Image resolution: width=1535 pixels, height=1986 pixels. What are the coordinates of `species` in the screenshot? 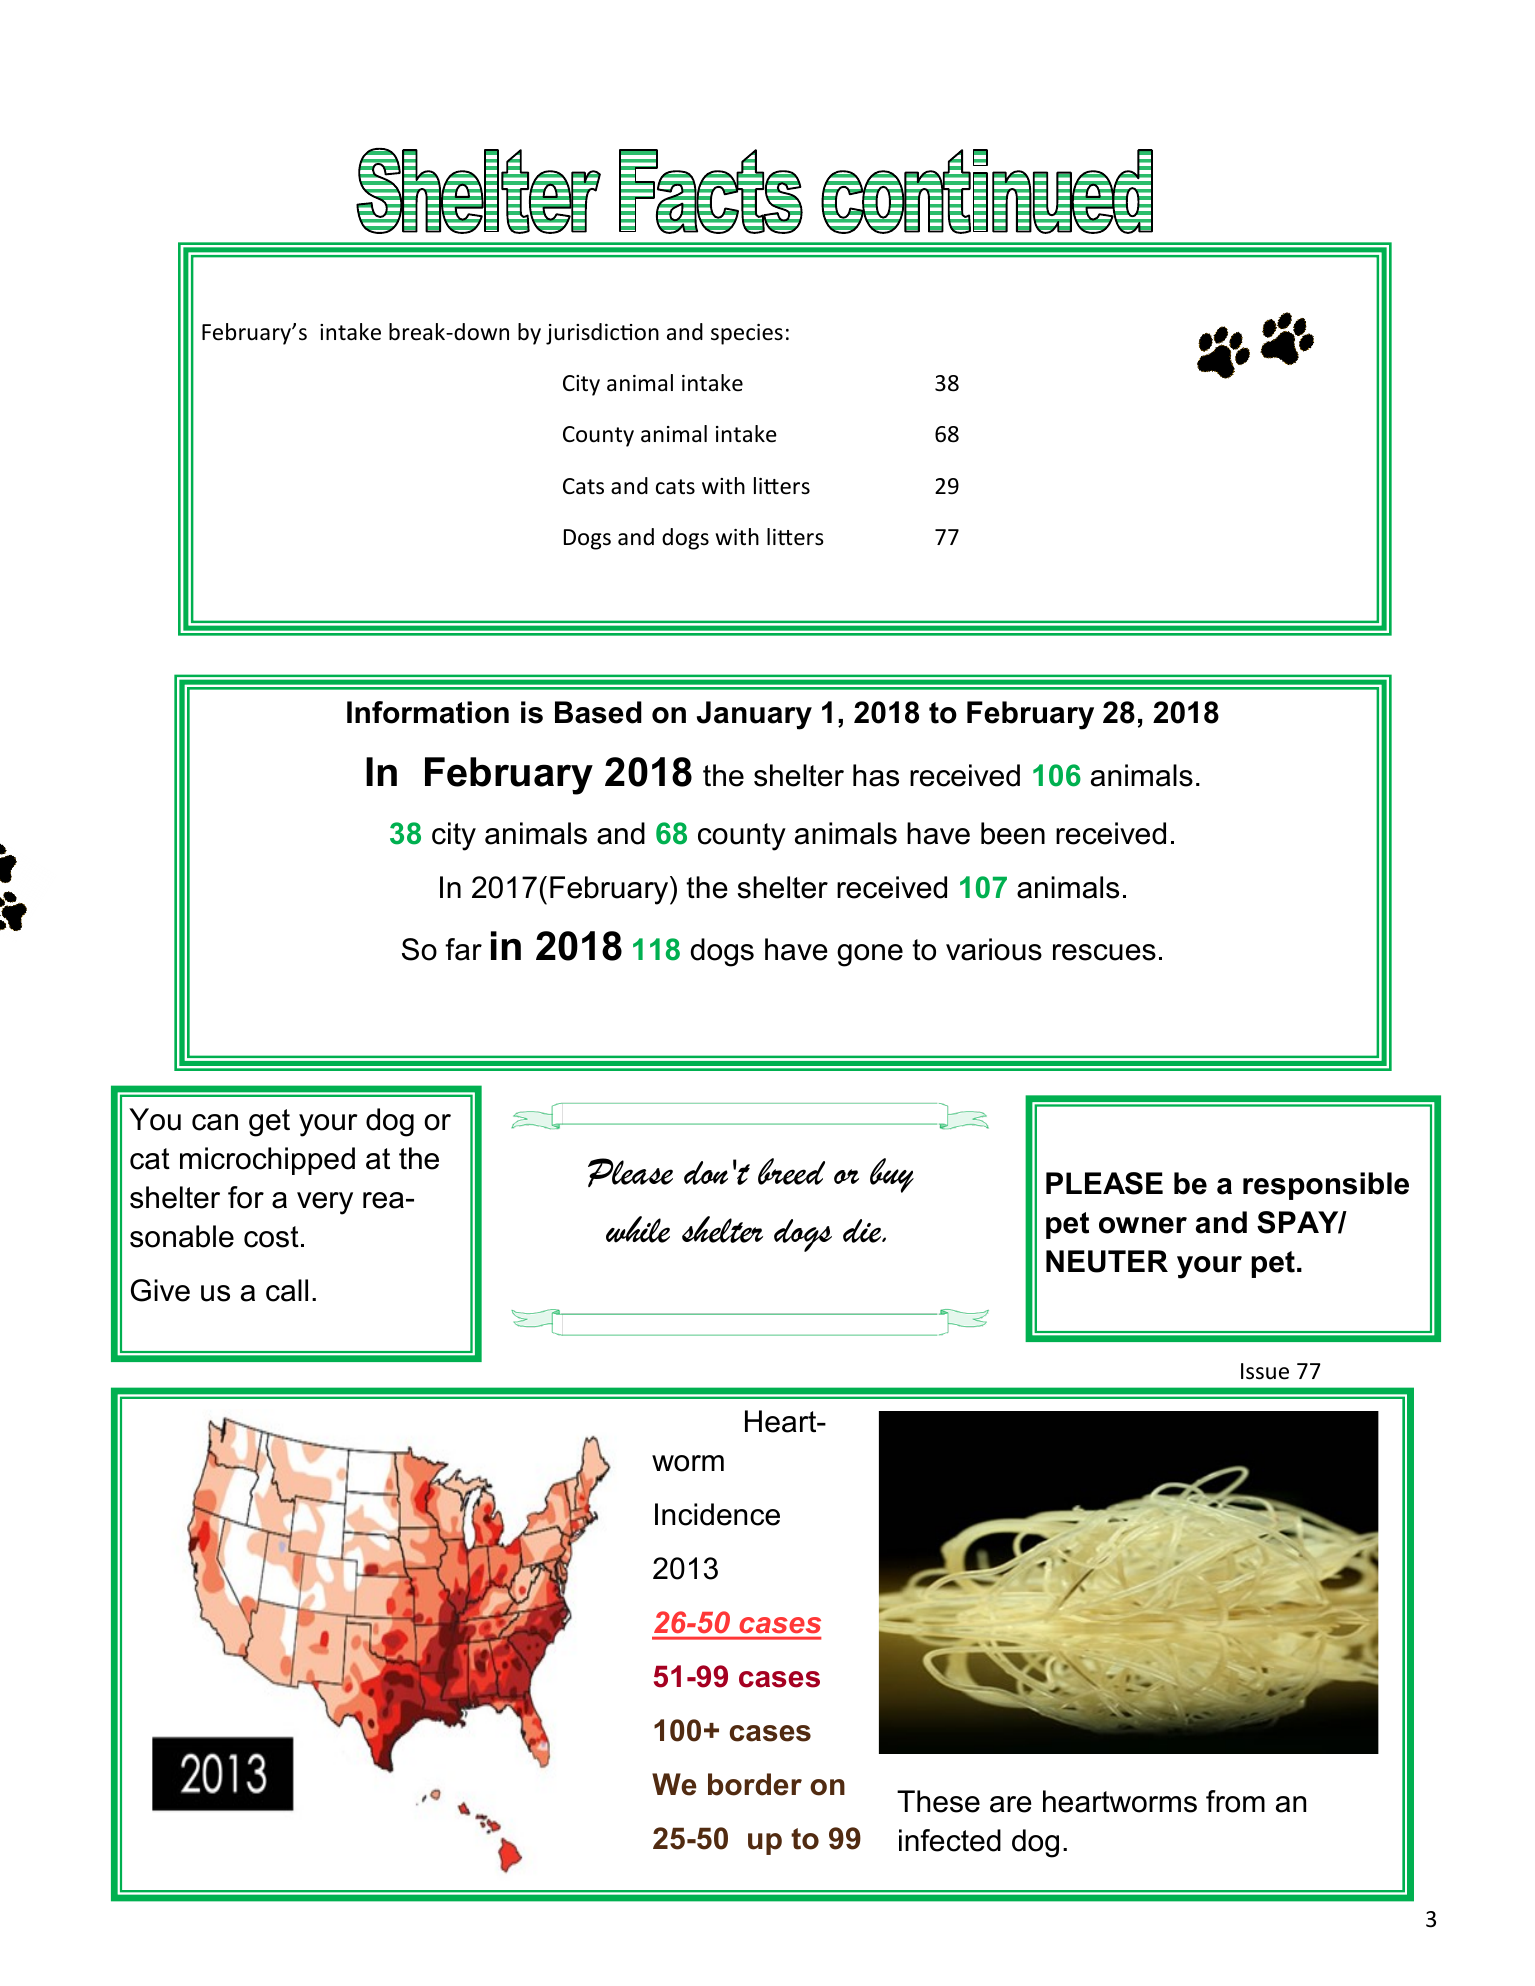 It's located at (747, 334).
